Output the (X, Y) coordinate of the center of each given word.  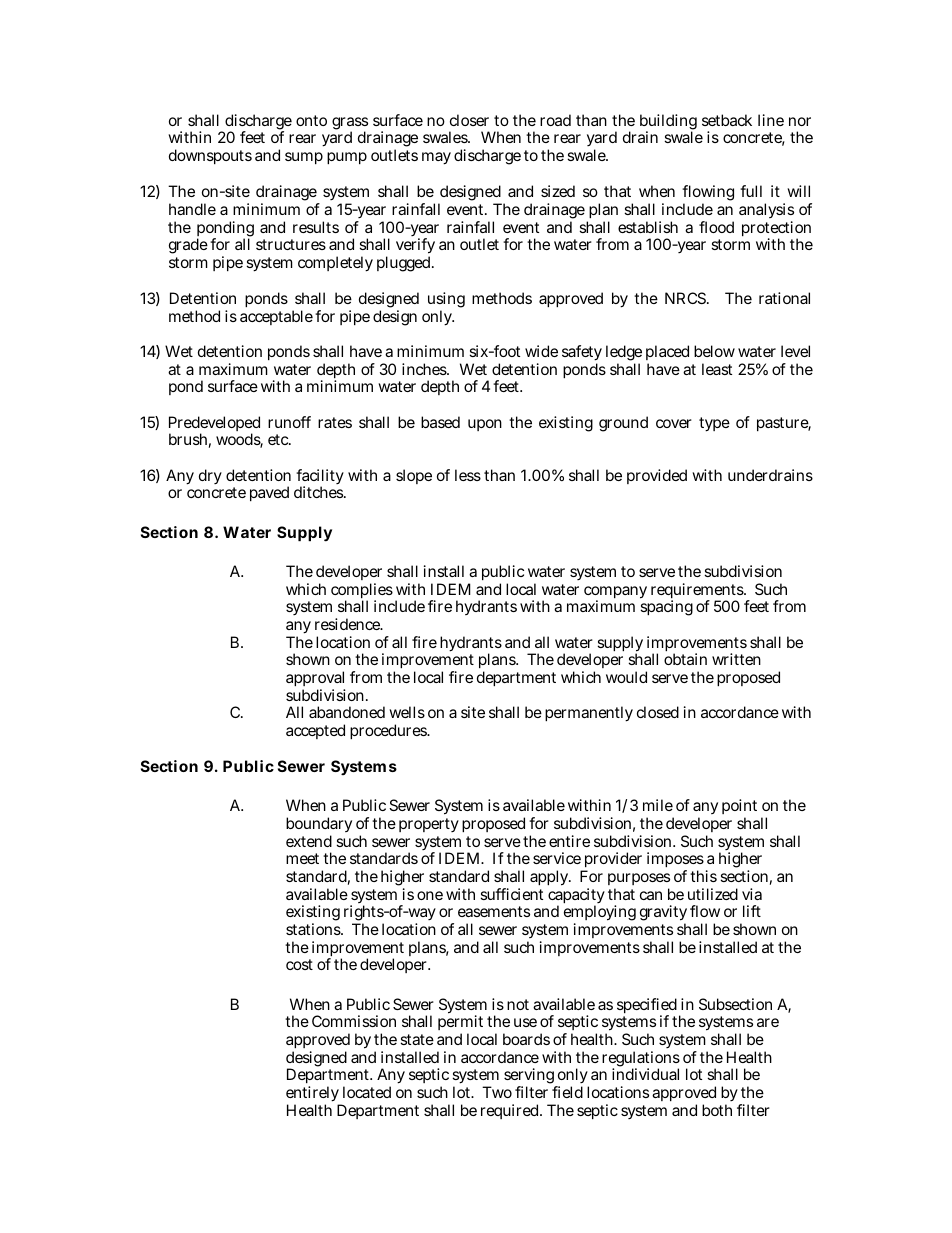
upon (485, 425)
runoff (289, 422)
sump (304, 158)
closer (469, 120)
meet (302, 858)
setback (727, 120)
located (367, 1092)
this (703, 876)
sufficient (511, 894)
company (615, 593)
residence (349, 624)
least (717, 369)
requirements (698, 592)
